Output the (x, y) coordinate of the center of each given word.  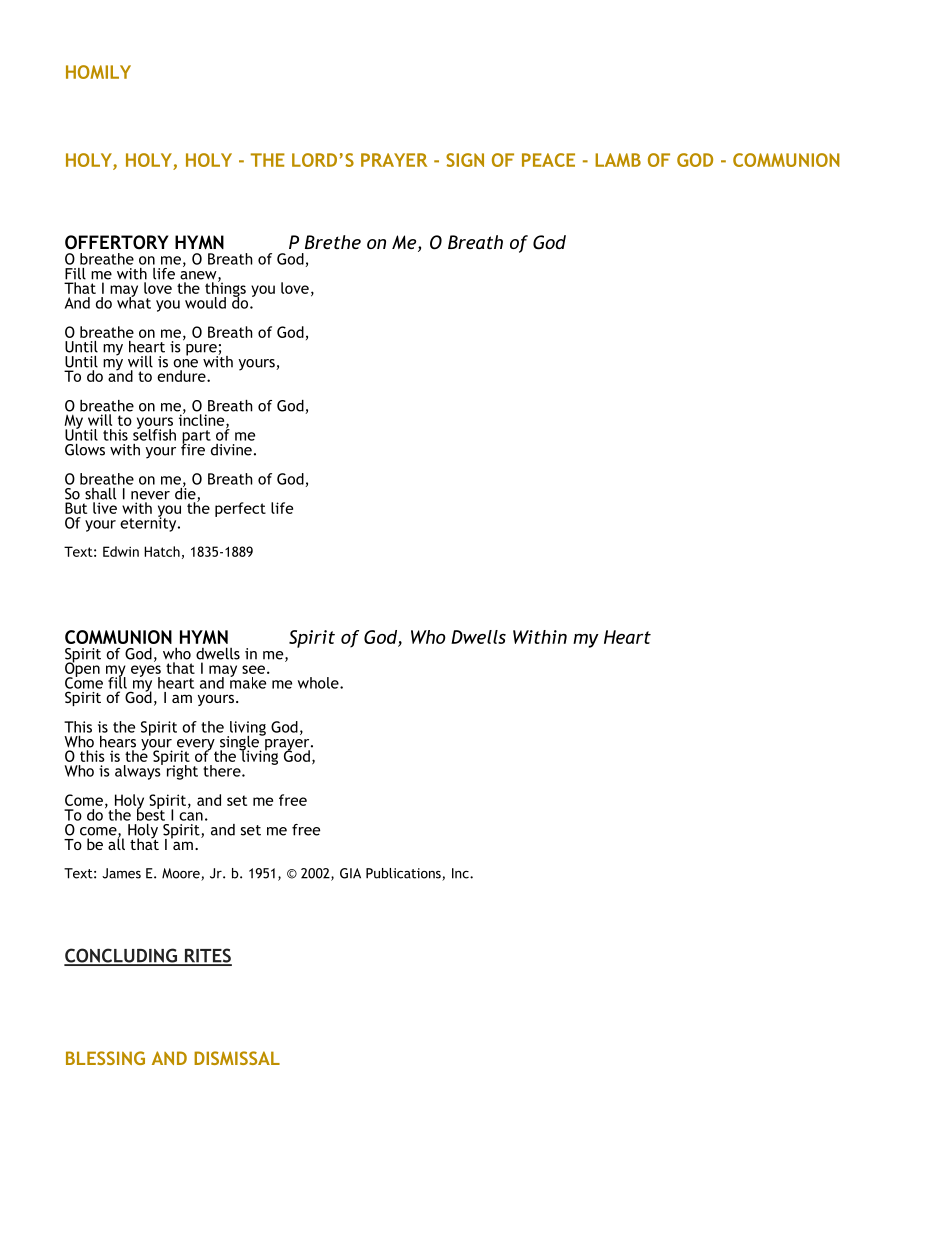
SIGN (465, 160)
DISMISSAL (237, 1058)
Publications (404, 874)
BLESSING (105, 1058)
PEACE (548, 160)
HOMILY (98, 72)
